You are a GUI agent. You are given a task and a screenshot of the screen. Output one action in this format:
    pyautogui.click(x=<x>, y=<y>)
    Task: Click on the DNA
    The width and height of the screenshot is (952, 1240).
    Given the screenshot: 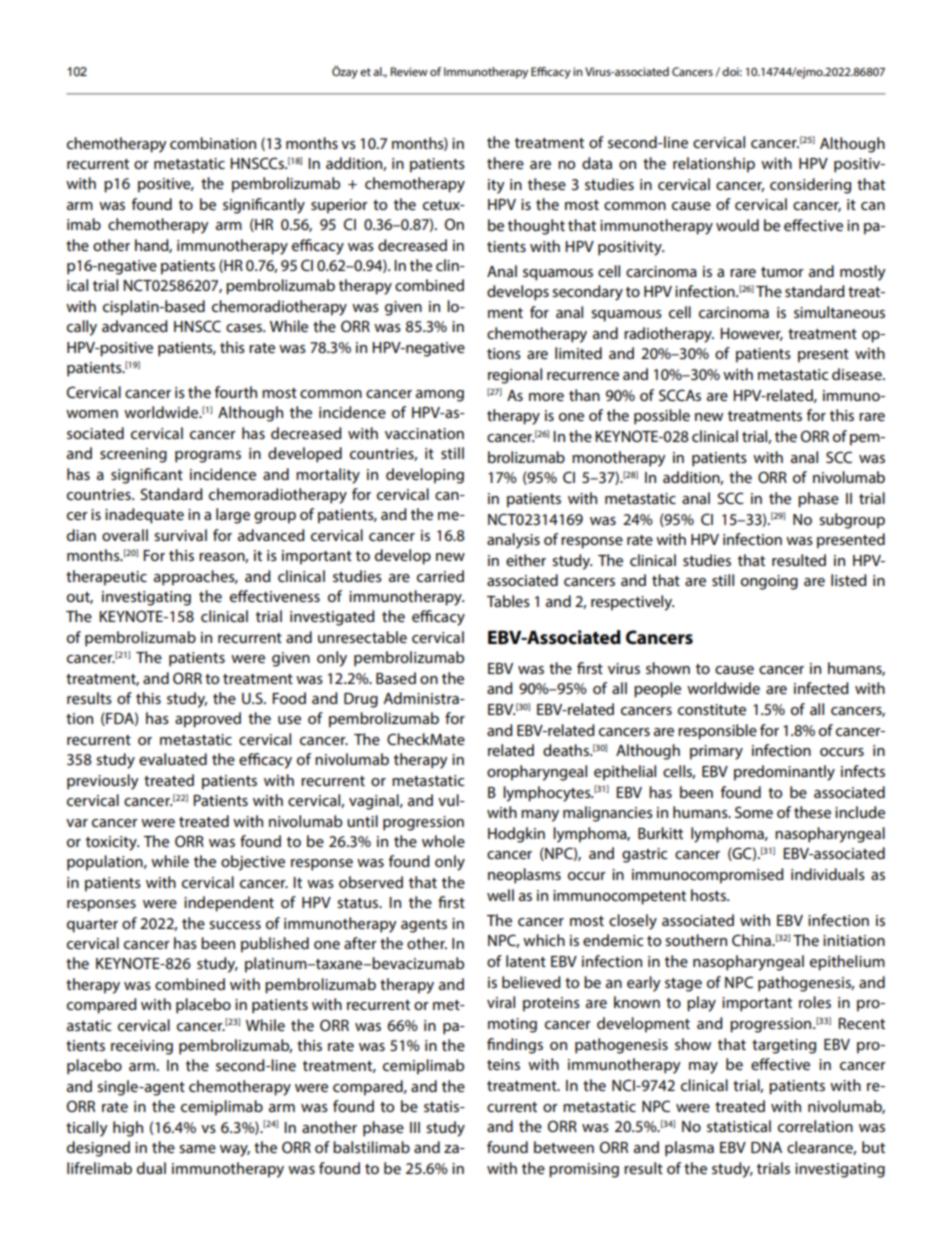 What is the action you would take?
    pyautogui.click(x=766, y=1147)
